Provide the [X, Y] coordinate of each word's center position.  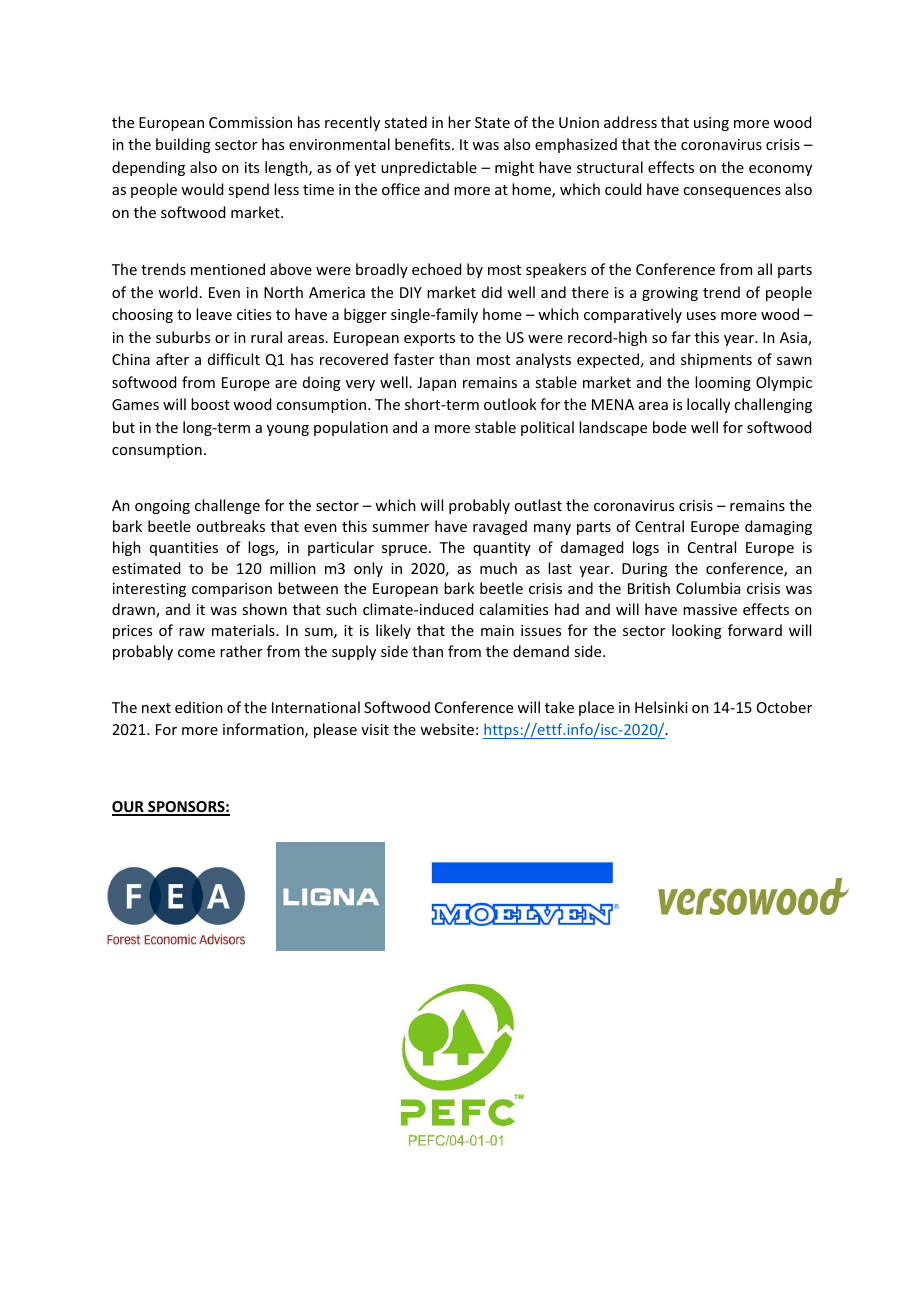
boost [210, 404]
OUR [129, 808]
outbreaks [230, 526]
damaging [778, 527]
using [711, 124]
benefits [424, 144]
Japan [436, 384]
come [196, 653]
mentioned [228, 269]
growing [670, 294]
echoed [436, 269]
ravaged [500, 527]
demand [541, 651]
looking [697, 631]
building [183, 145]
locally [708, 405]
